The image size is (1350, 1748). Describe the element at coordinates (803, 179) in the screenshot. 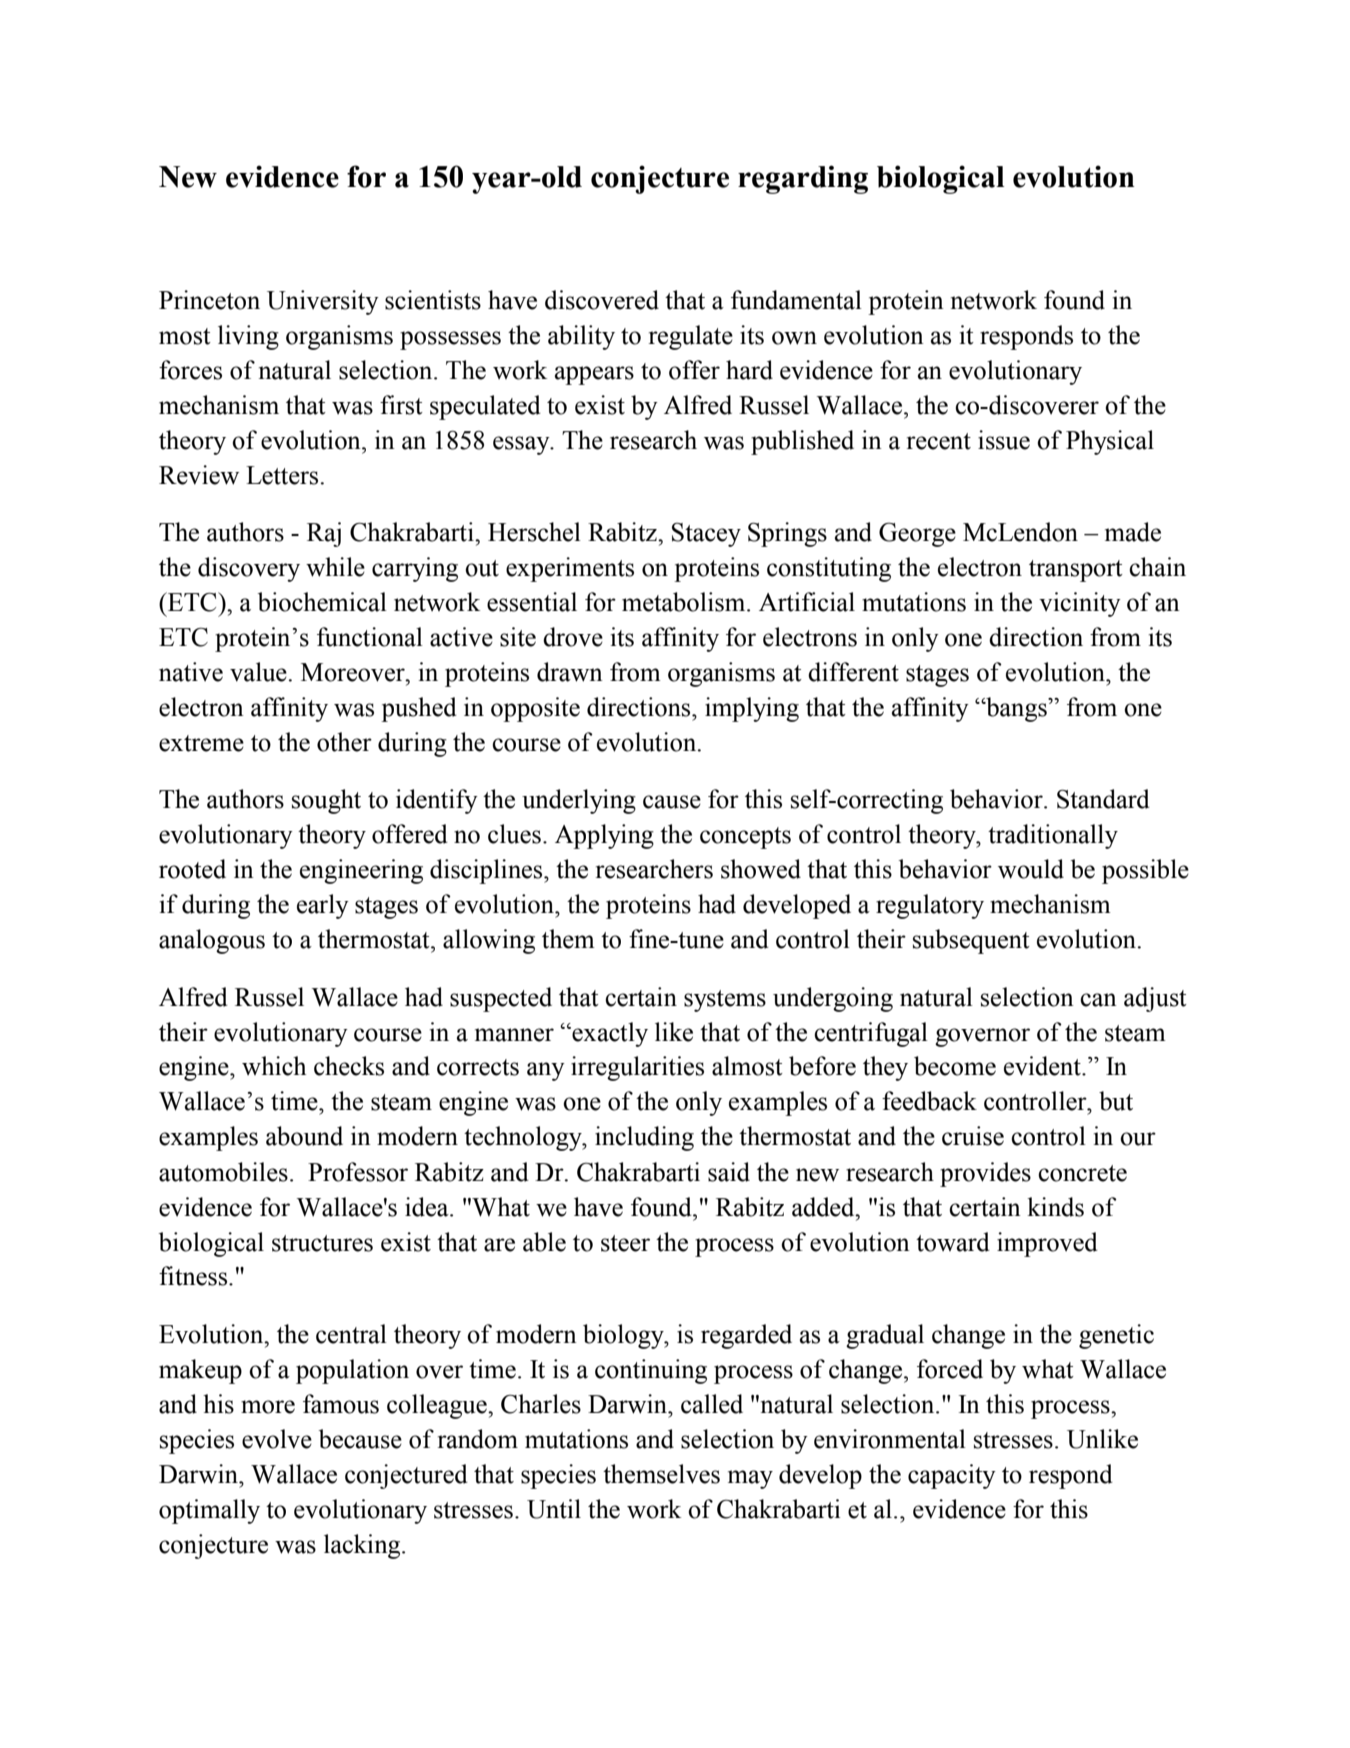

I see `regarding` at that location.
